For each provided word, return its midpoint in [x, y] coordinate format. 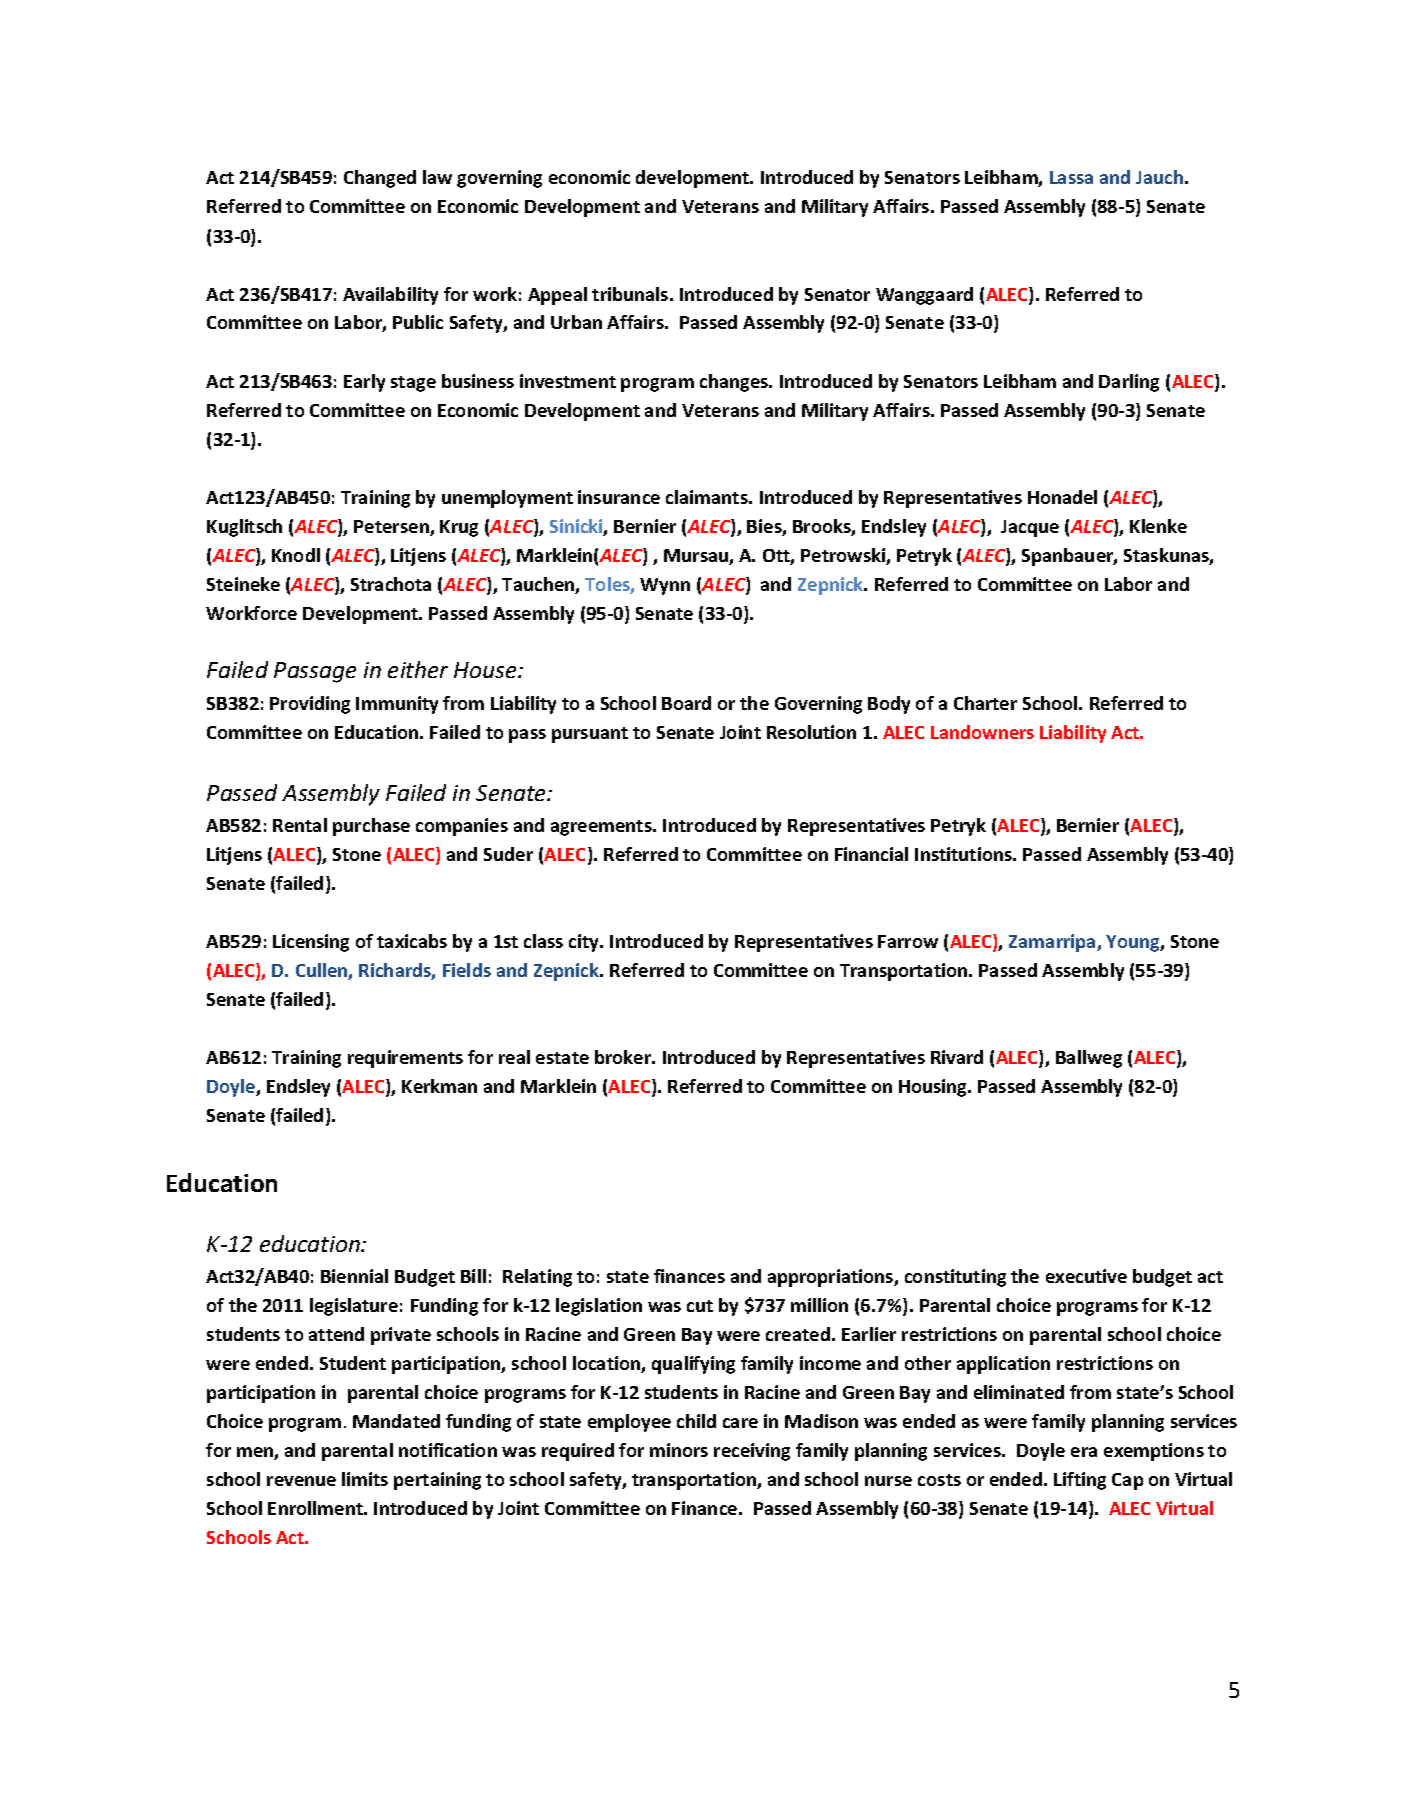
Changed [380, 179]
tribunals [631, 294]
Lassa [1071, 177]
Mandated [396, 1421]
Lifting [1080, 1481]
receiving [752, 1452]
